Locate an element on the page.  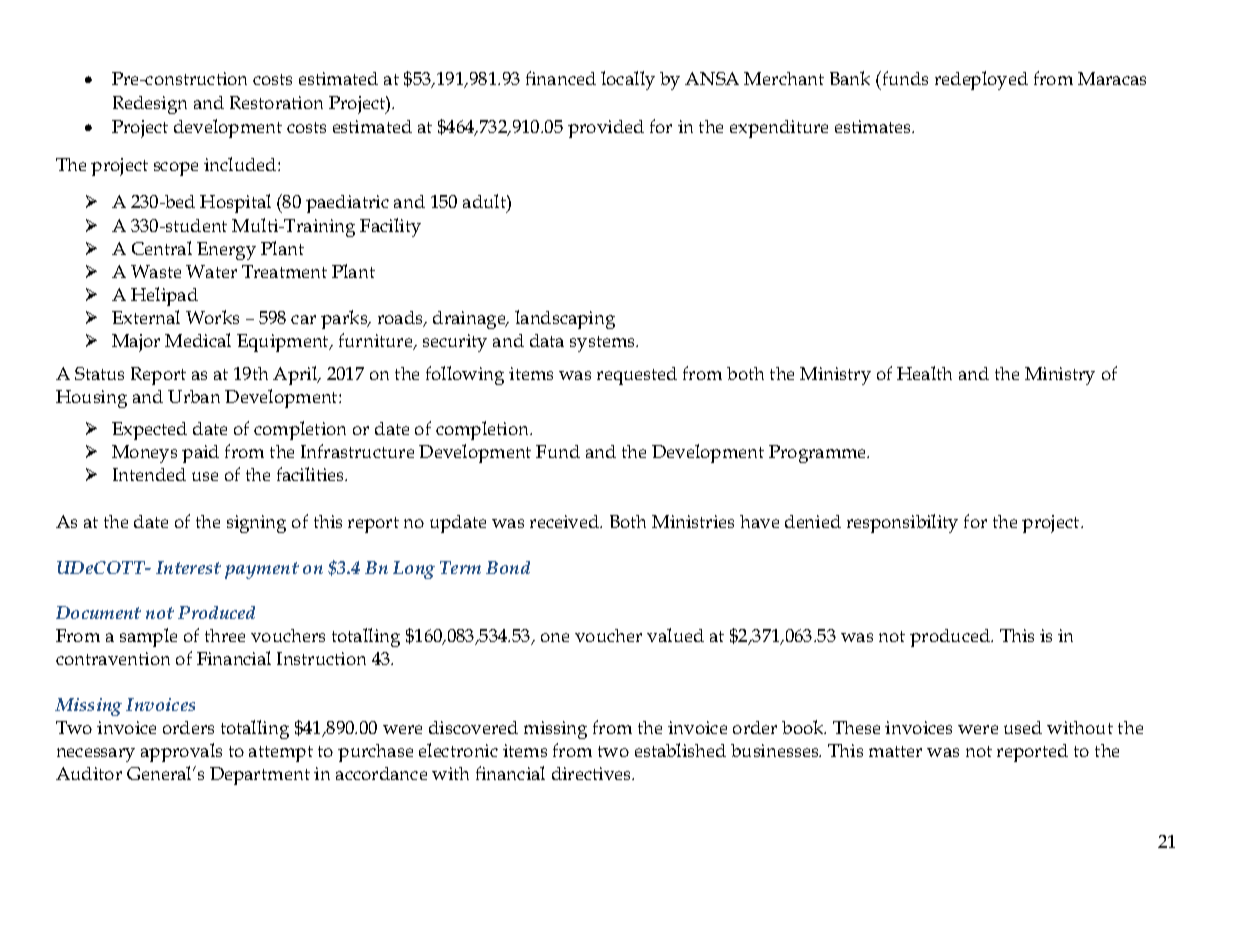
approvals is located at coordinates (181, 752).
